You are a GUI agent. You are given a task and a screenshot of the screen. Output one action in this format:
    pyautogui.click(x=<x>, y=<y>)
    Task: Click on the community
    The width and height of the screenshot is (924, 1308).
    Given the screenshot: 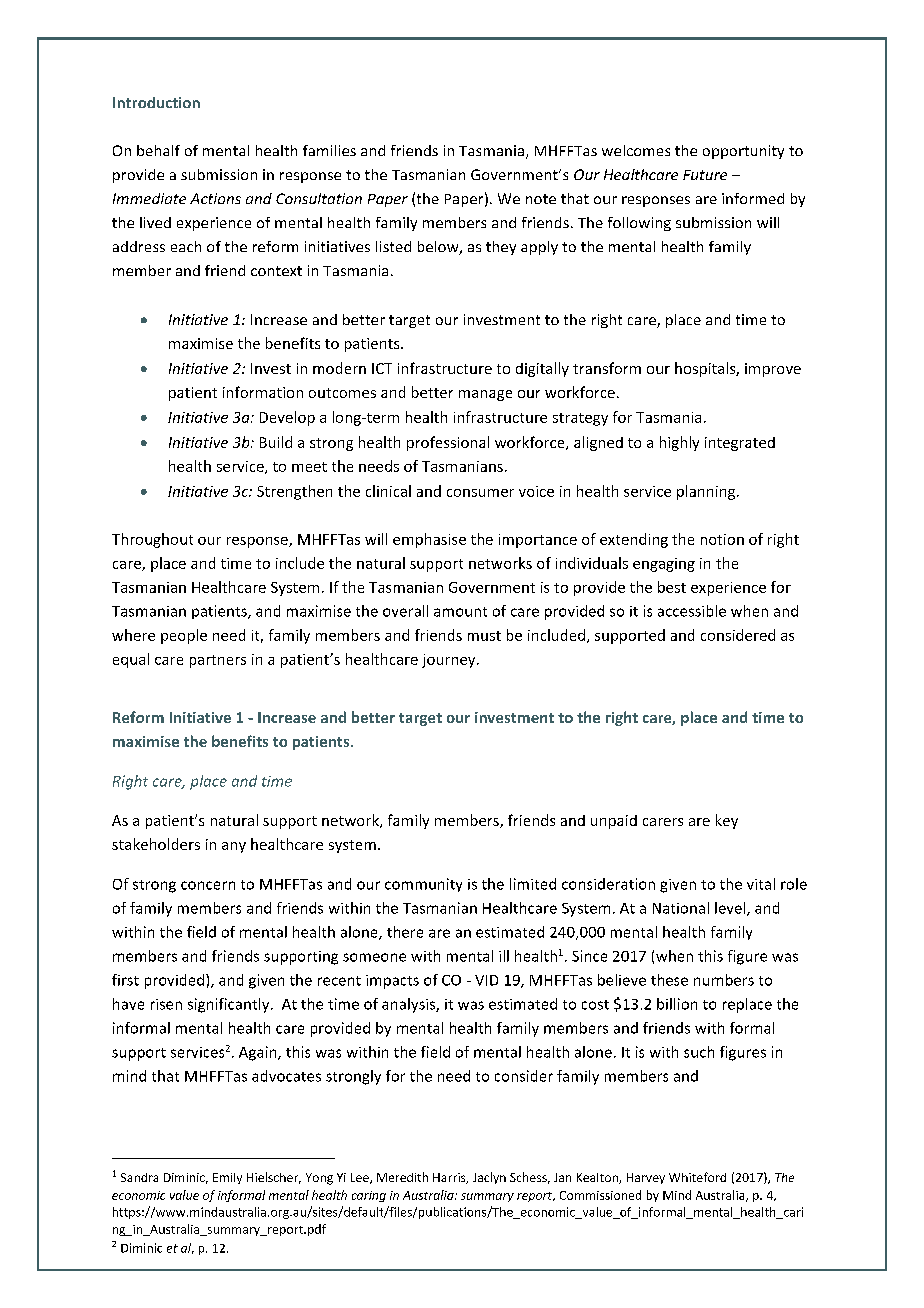 What is the action you would take?
    pyautogui.click(x=423, y=885)
